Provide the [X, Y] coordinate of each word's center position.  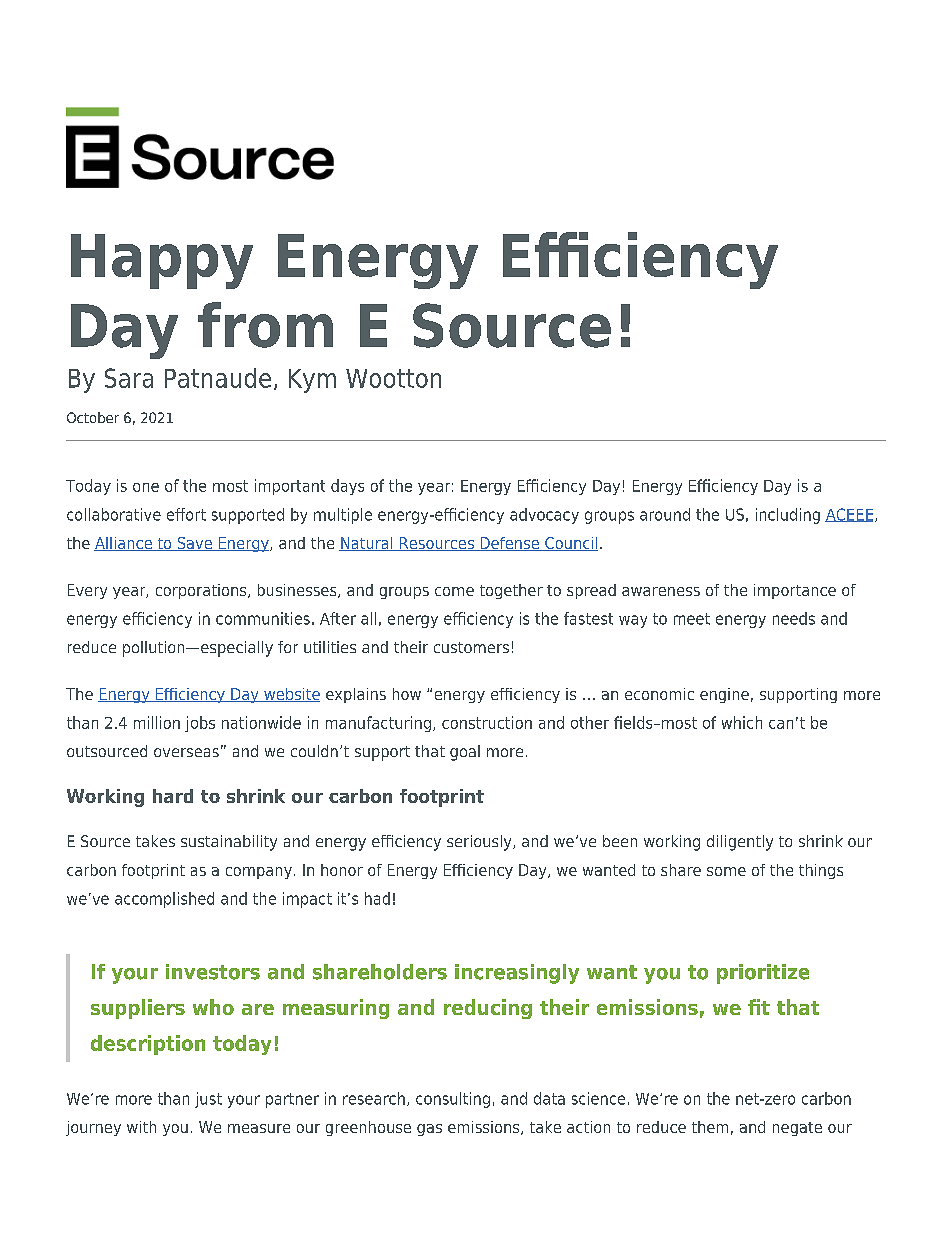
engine [724, 695]
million [157, 722]
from [265, 325]
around [665, 514]
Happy [162, 261]
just [208, 1100]
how [407, 694]
